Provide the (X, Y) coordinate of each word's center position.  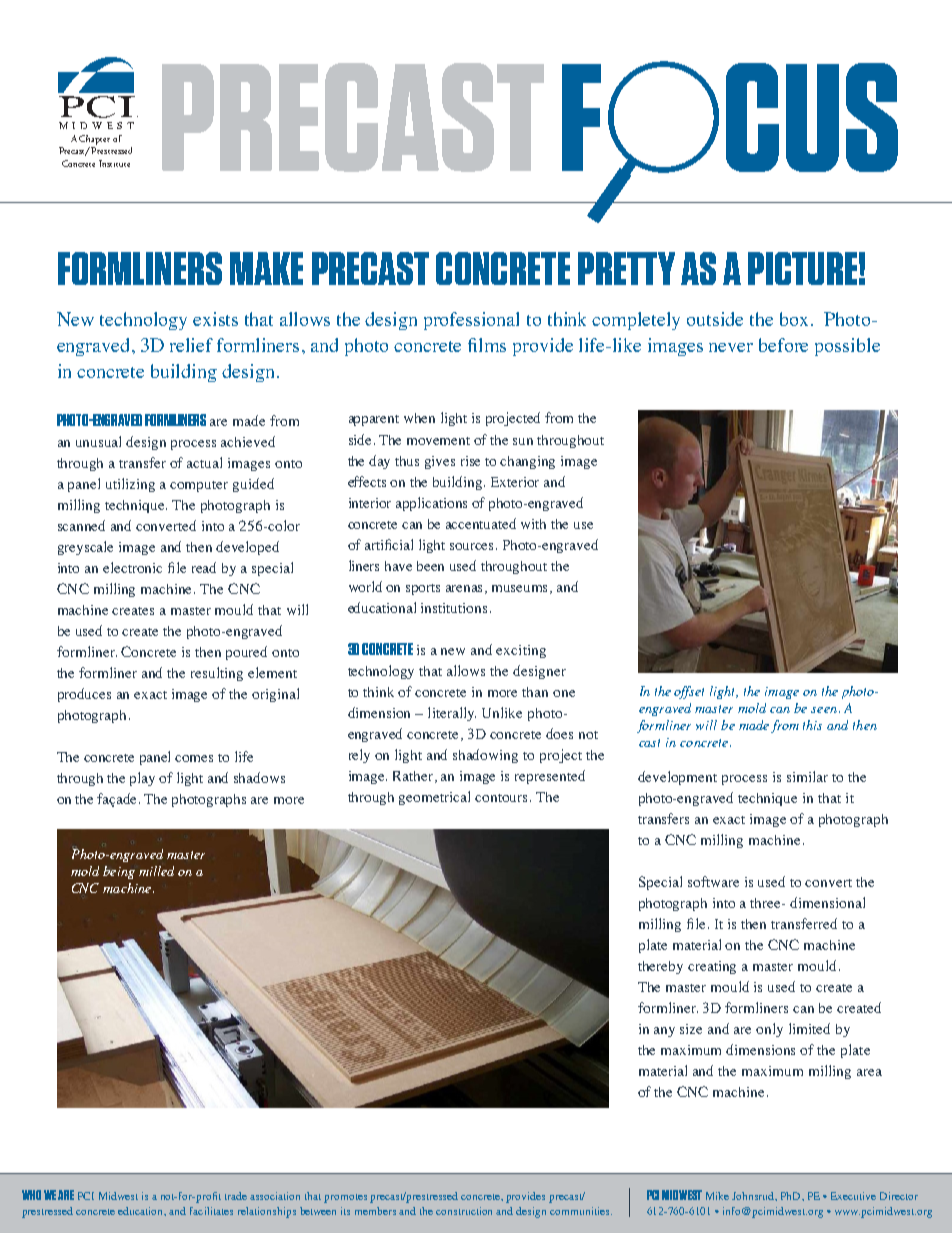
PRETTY (626, 268)
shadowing (485, 756)
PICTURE (802, 268)
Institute (114, 163)
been (430, 566)
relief (191, 345)
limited (809, 1028)
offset (689, 692)
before (783, 345)
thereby (660, 967)
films (487, 345)
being (119, 872)
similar (807, 776)
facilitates (211, 1211)
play (142, 779)
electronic (132, 567)
